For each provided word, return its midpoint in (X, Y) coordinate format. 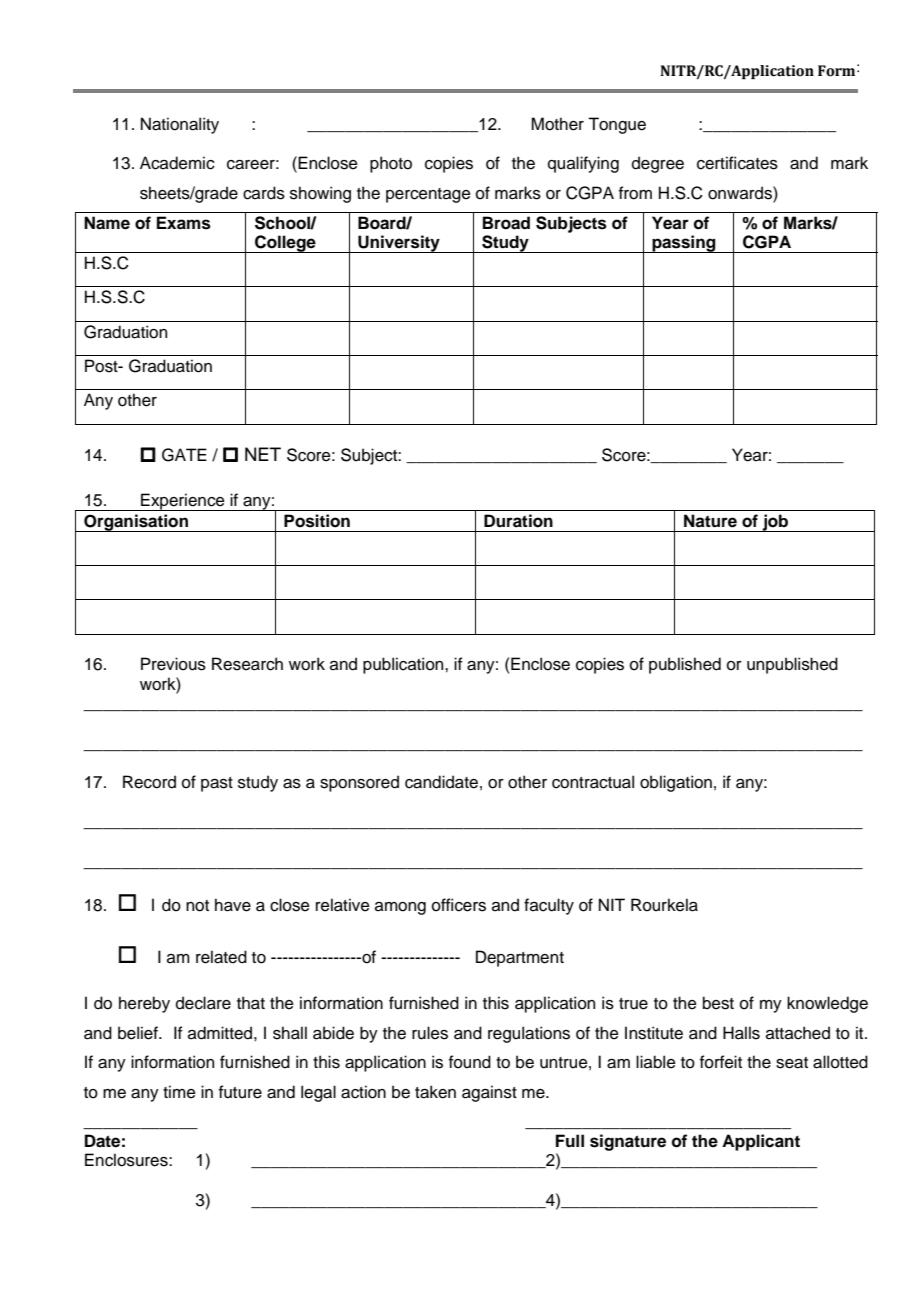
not (197, 906)
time (179, 1092)
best (718, 1003)
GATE (184, 455)
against (489, 1093)
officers (459, 905)
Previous (173, 664)
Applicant (761, 1142)
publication (404, 665)
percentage (428, 195)
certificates (737, 163)
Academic (177, 163)
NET (263, 454)
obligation (676, 783)
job (775, 523)
